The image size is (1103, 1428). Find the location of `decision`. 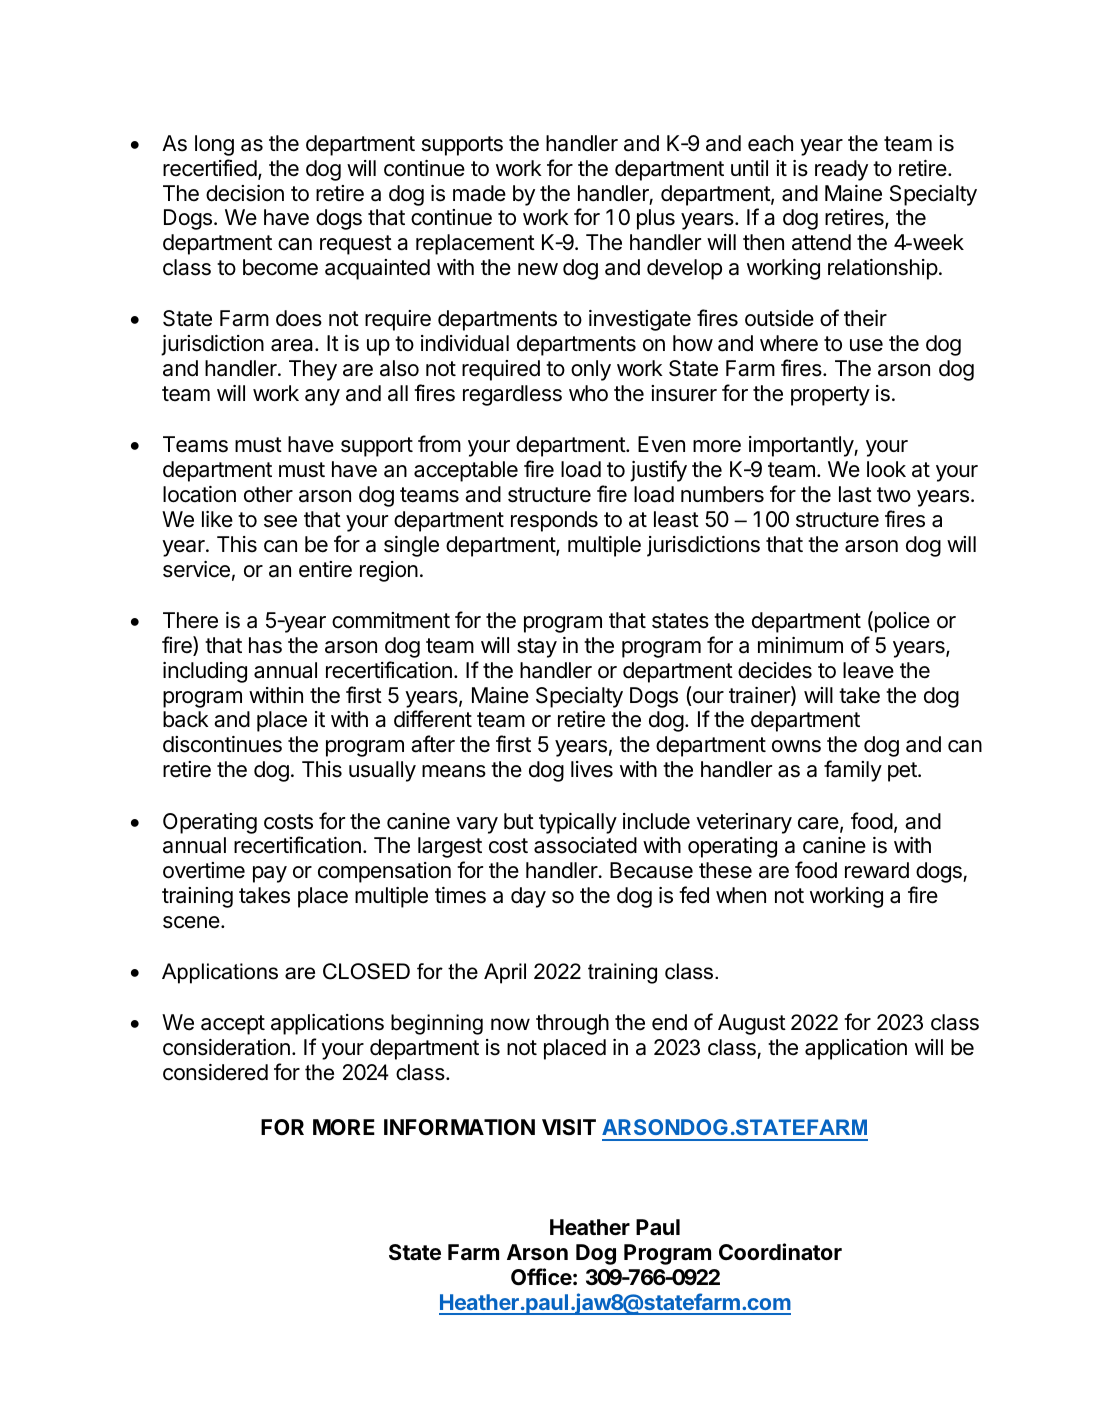

decision is located at coordinates (245, 193).
